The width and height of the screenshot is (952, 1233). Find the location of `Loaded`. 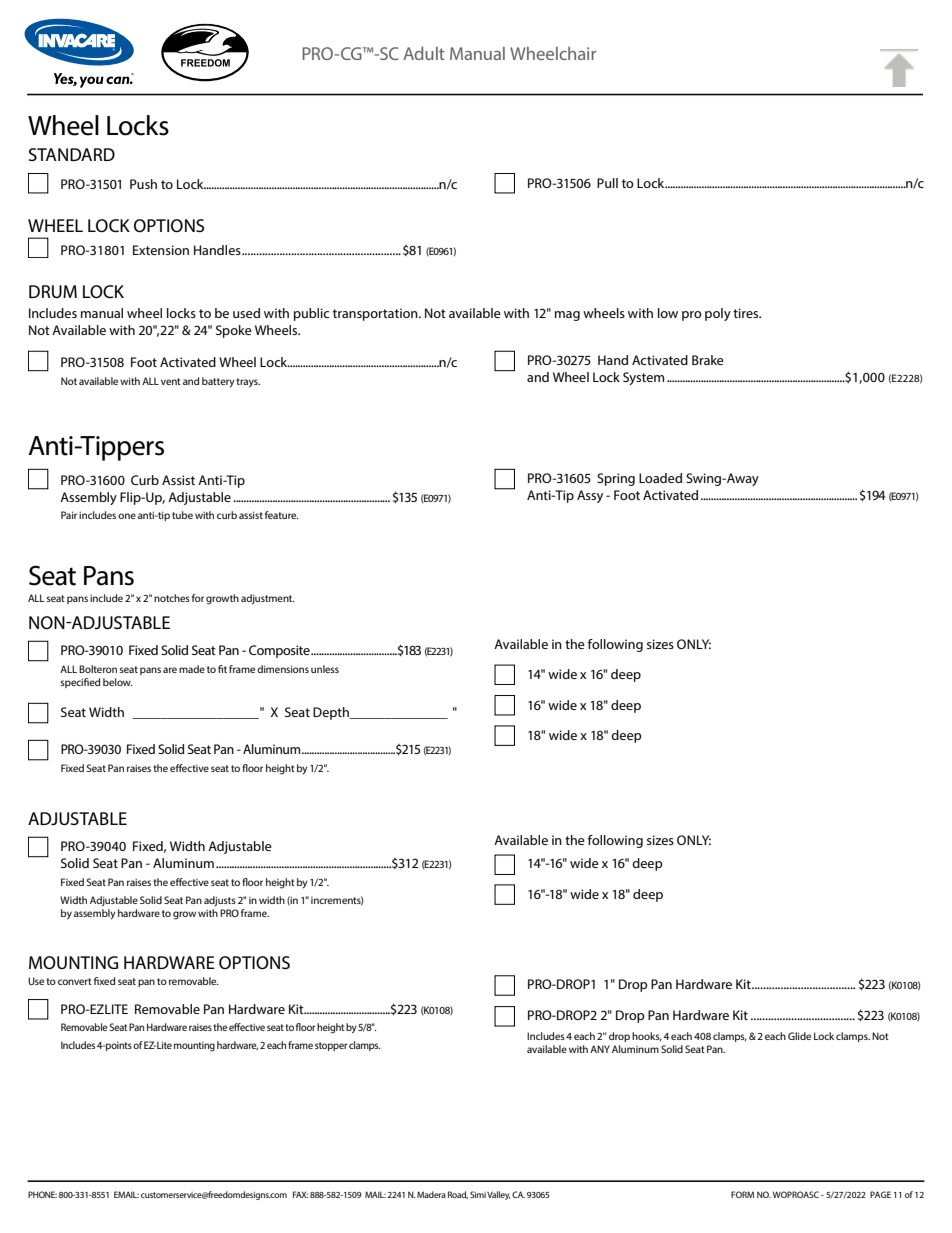

Loaded is located at coordinates (660, 478).
